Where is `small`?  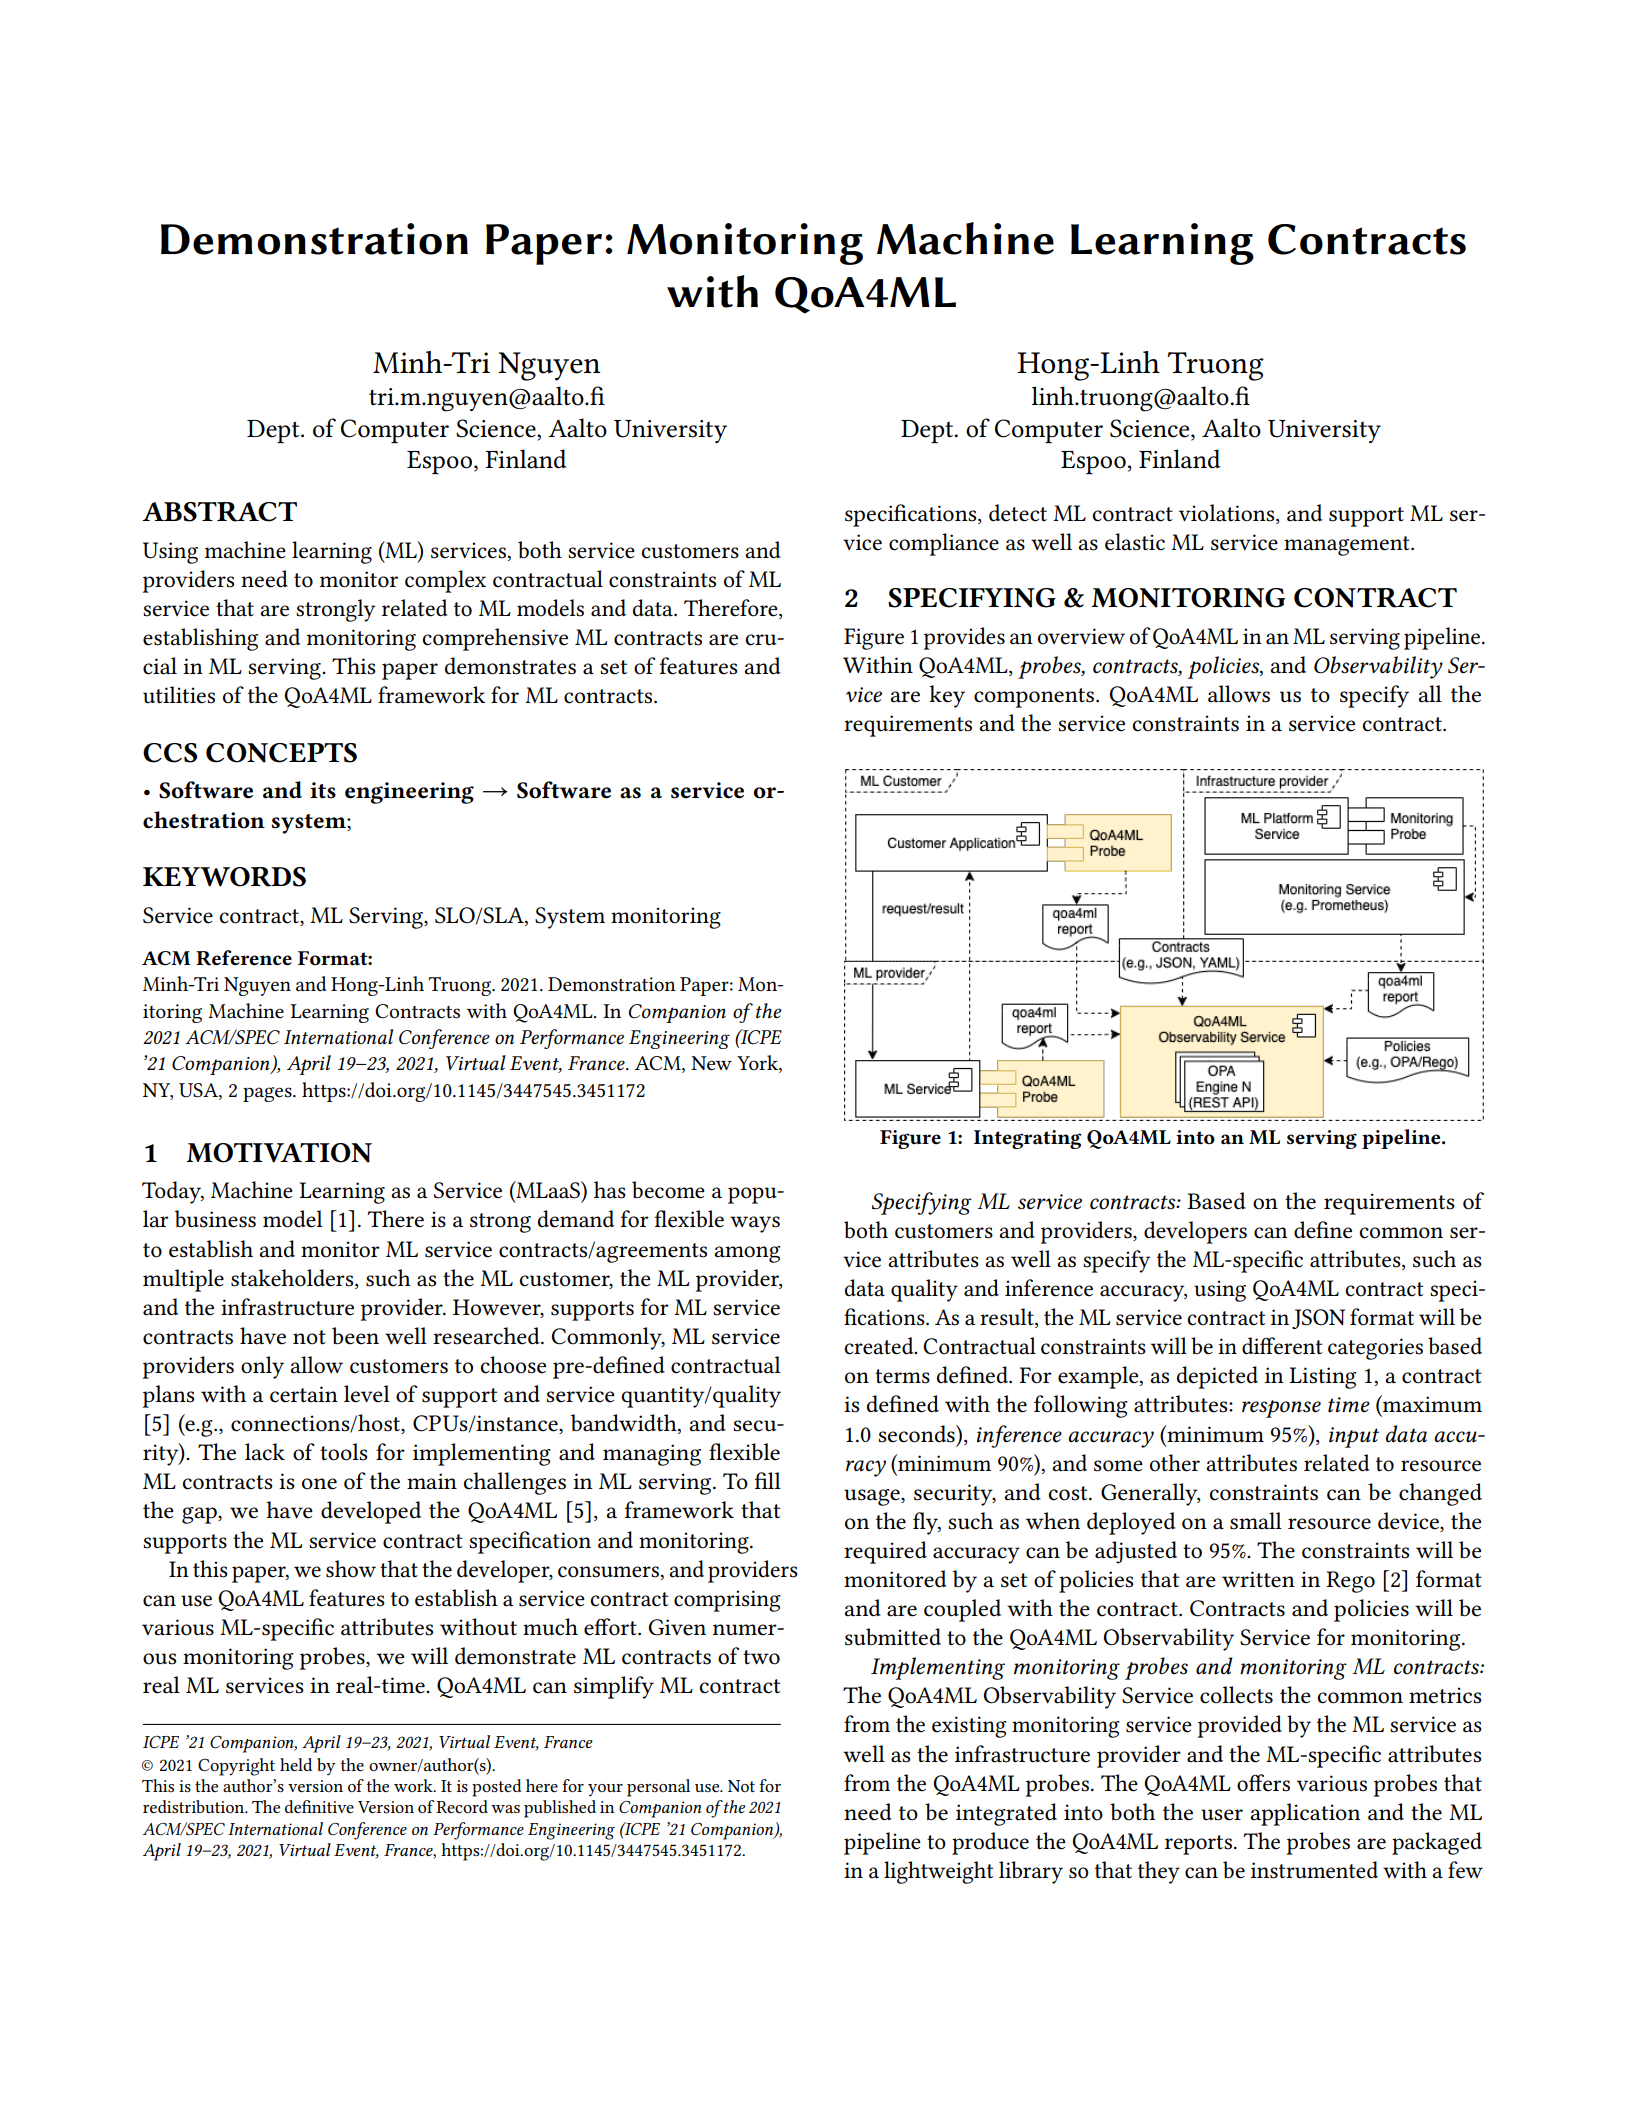 small is located at coordinates (1256, 1521).
